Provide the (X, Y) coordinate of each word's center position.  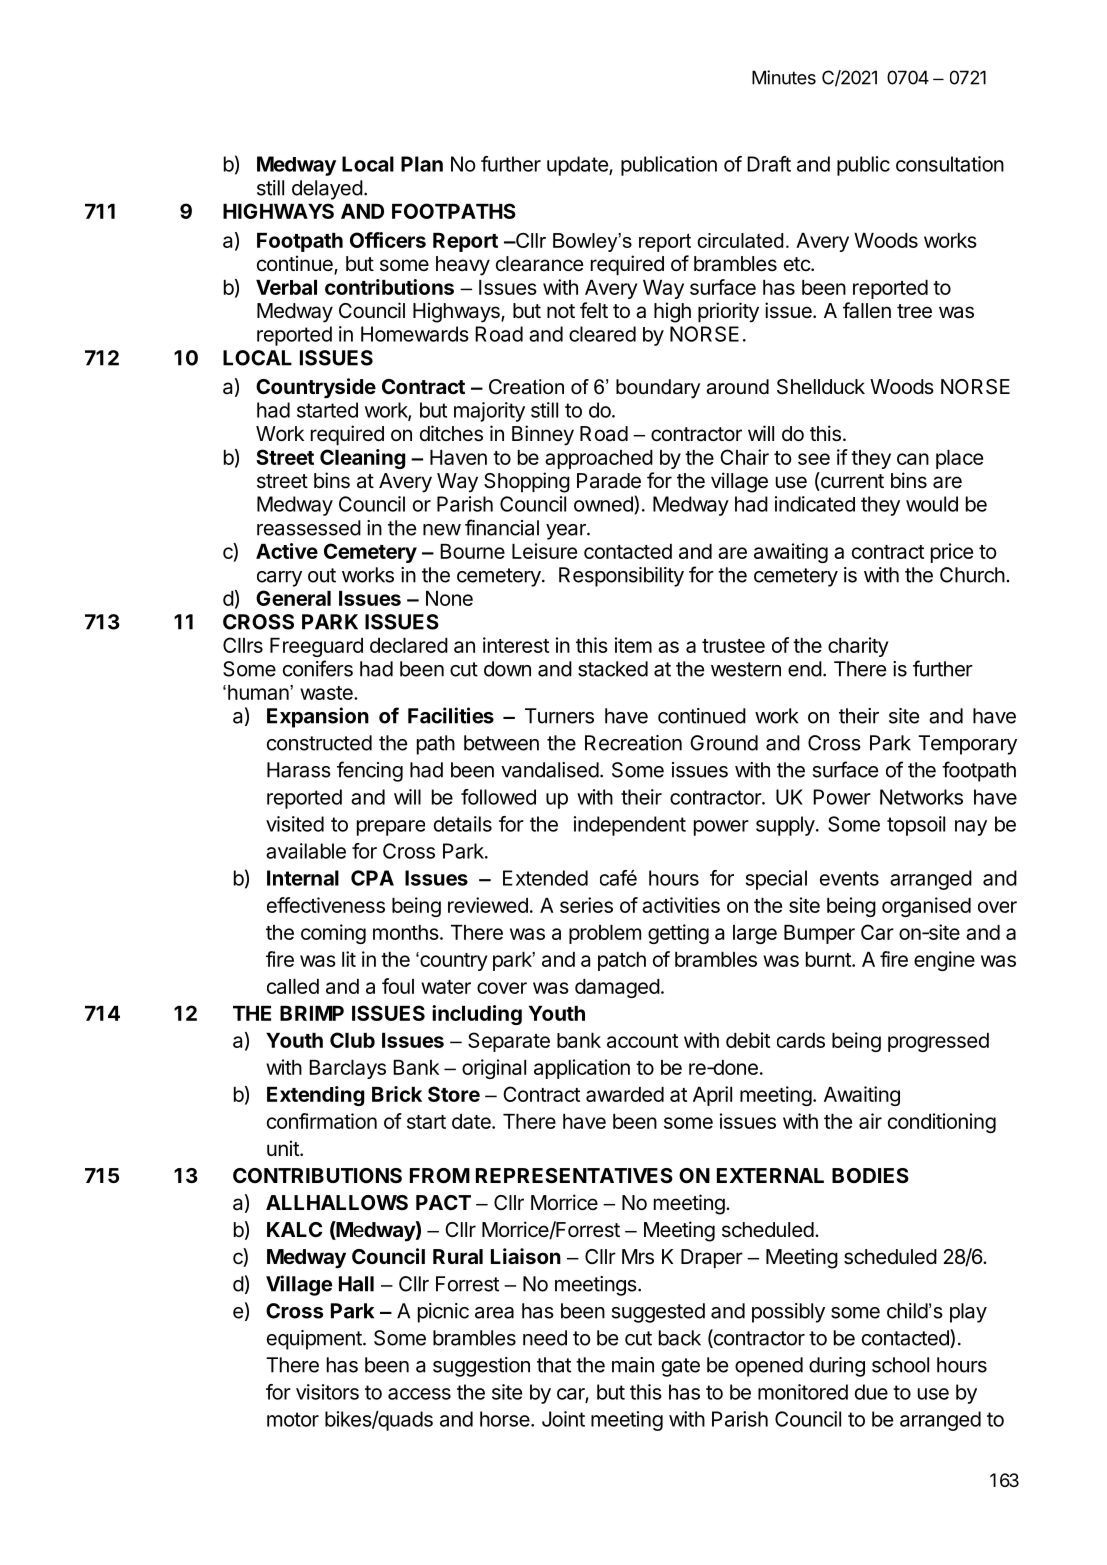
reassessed (309, 528)
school (900, 1365)
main (633, 1365)
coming (333, 934)
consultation (950, 164)
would (932, 504)
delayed (327, 190)
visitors (327, 1392)
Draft (769, 164)
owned (603, 504)
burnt (829, 959)
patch (622, 961)
